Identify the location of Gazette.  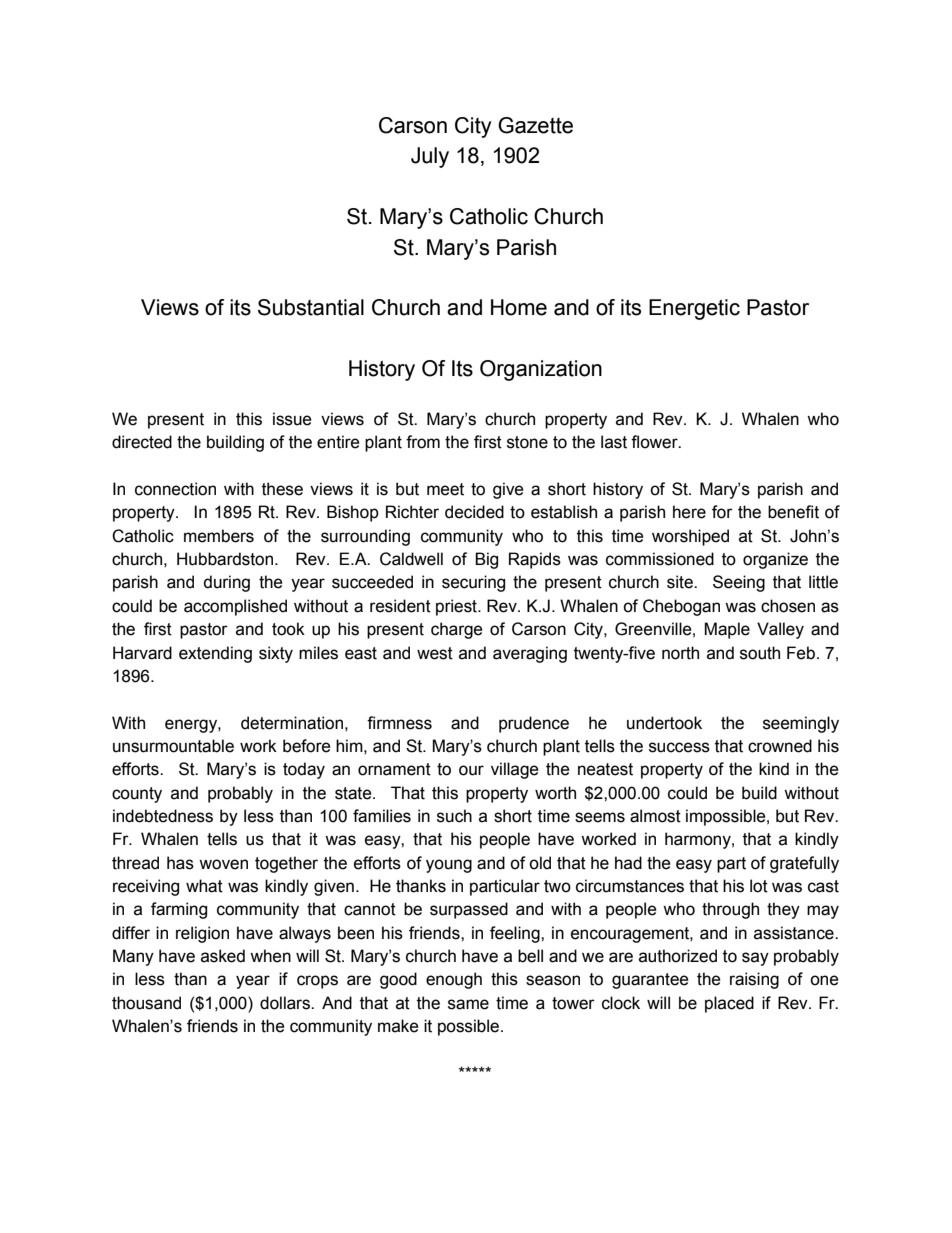
(535, 125).
